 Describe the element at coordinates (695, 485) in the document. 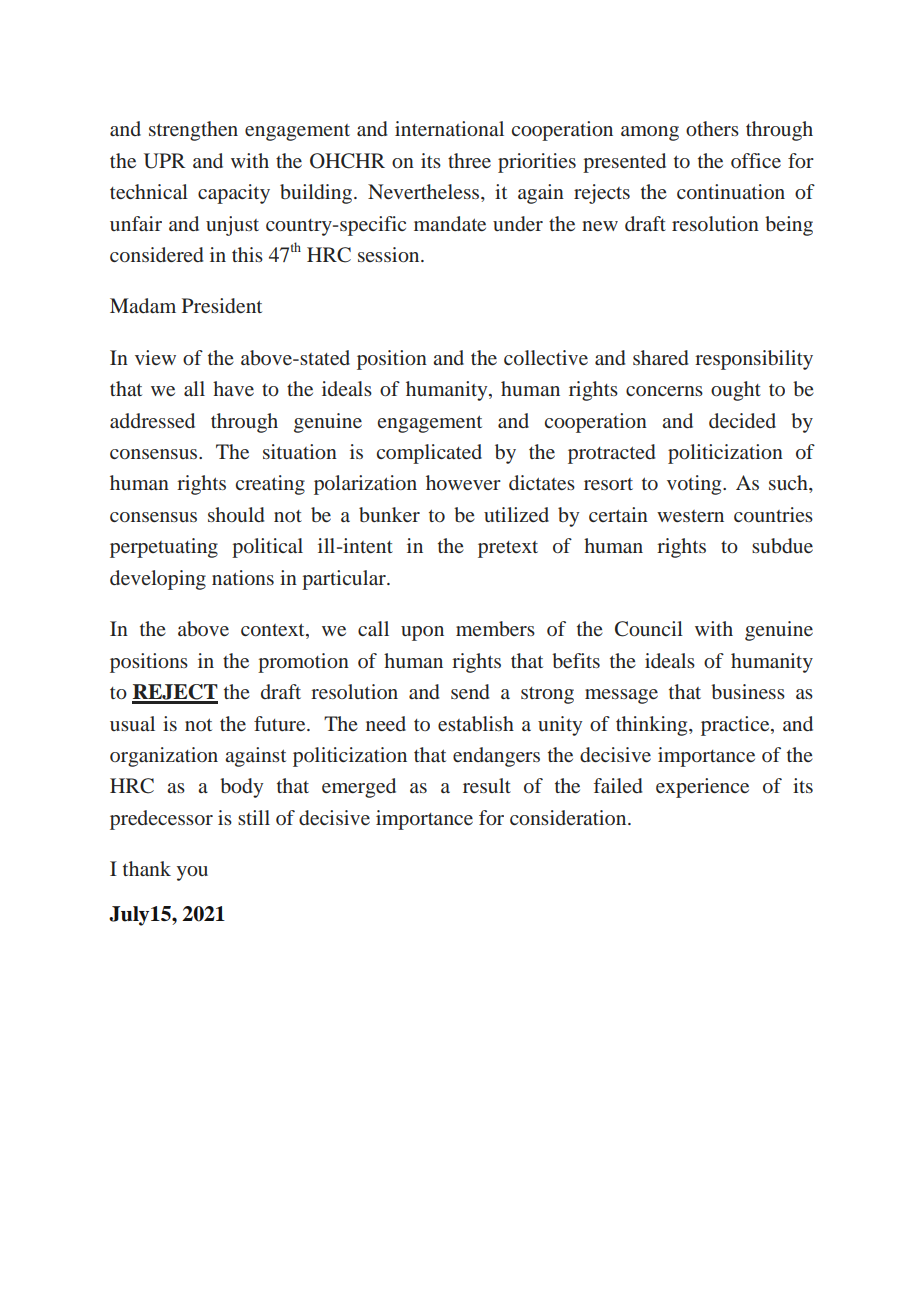

I see `voting` at that location.
